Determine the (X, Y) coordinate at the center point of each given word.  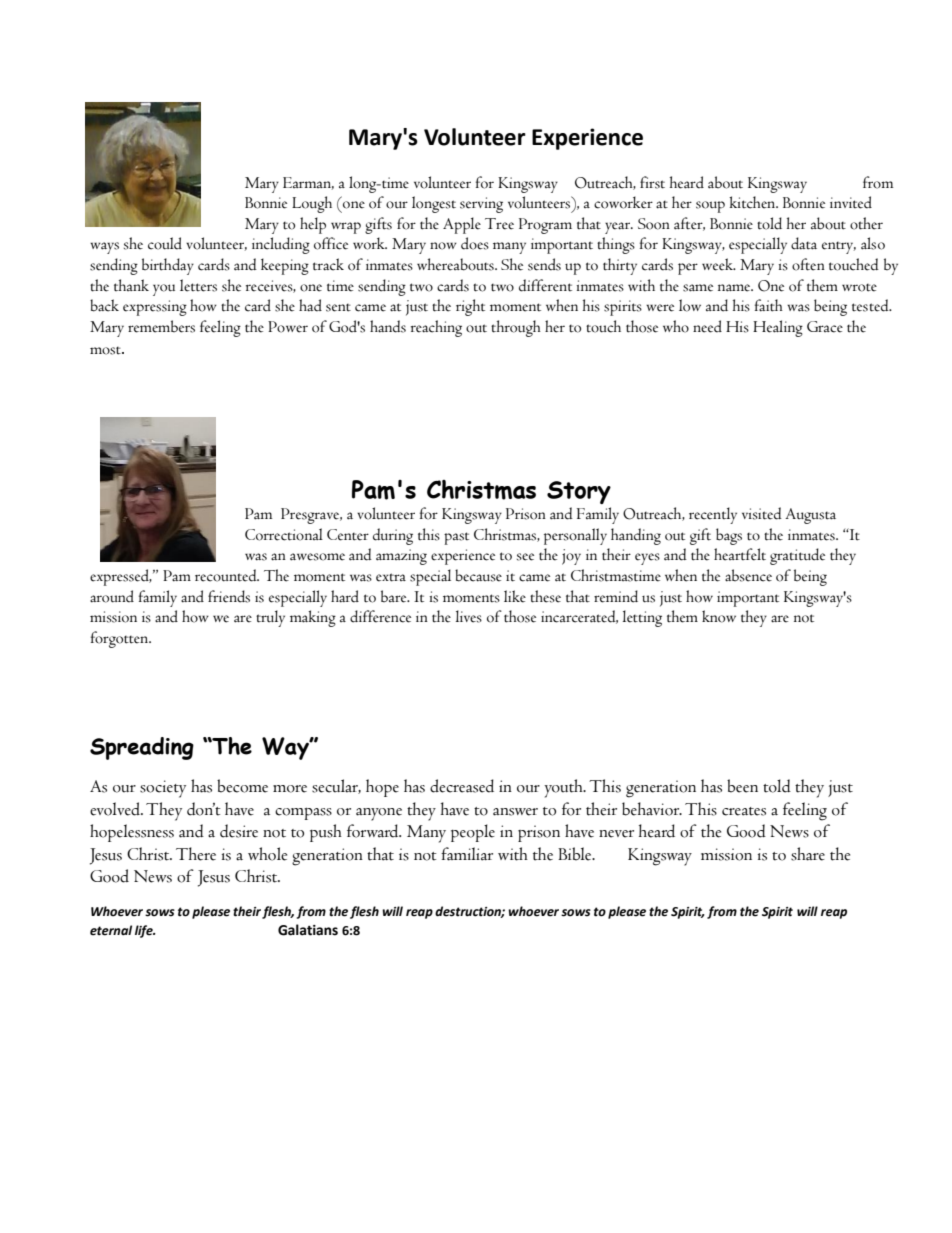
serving (481, 205)
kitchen (753, 202)
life (145, 931)
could (165, 243)
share (808, 854)
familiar (467, 854)
